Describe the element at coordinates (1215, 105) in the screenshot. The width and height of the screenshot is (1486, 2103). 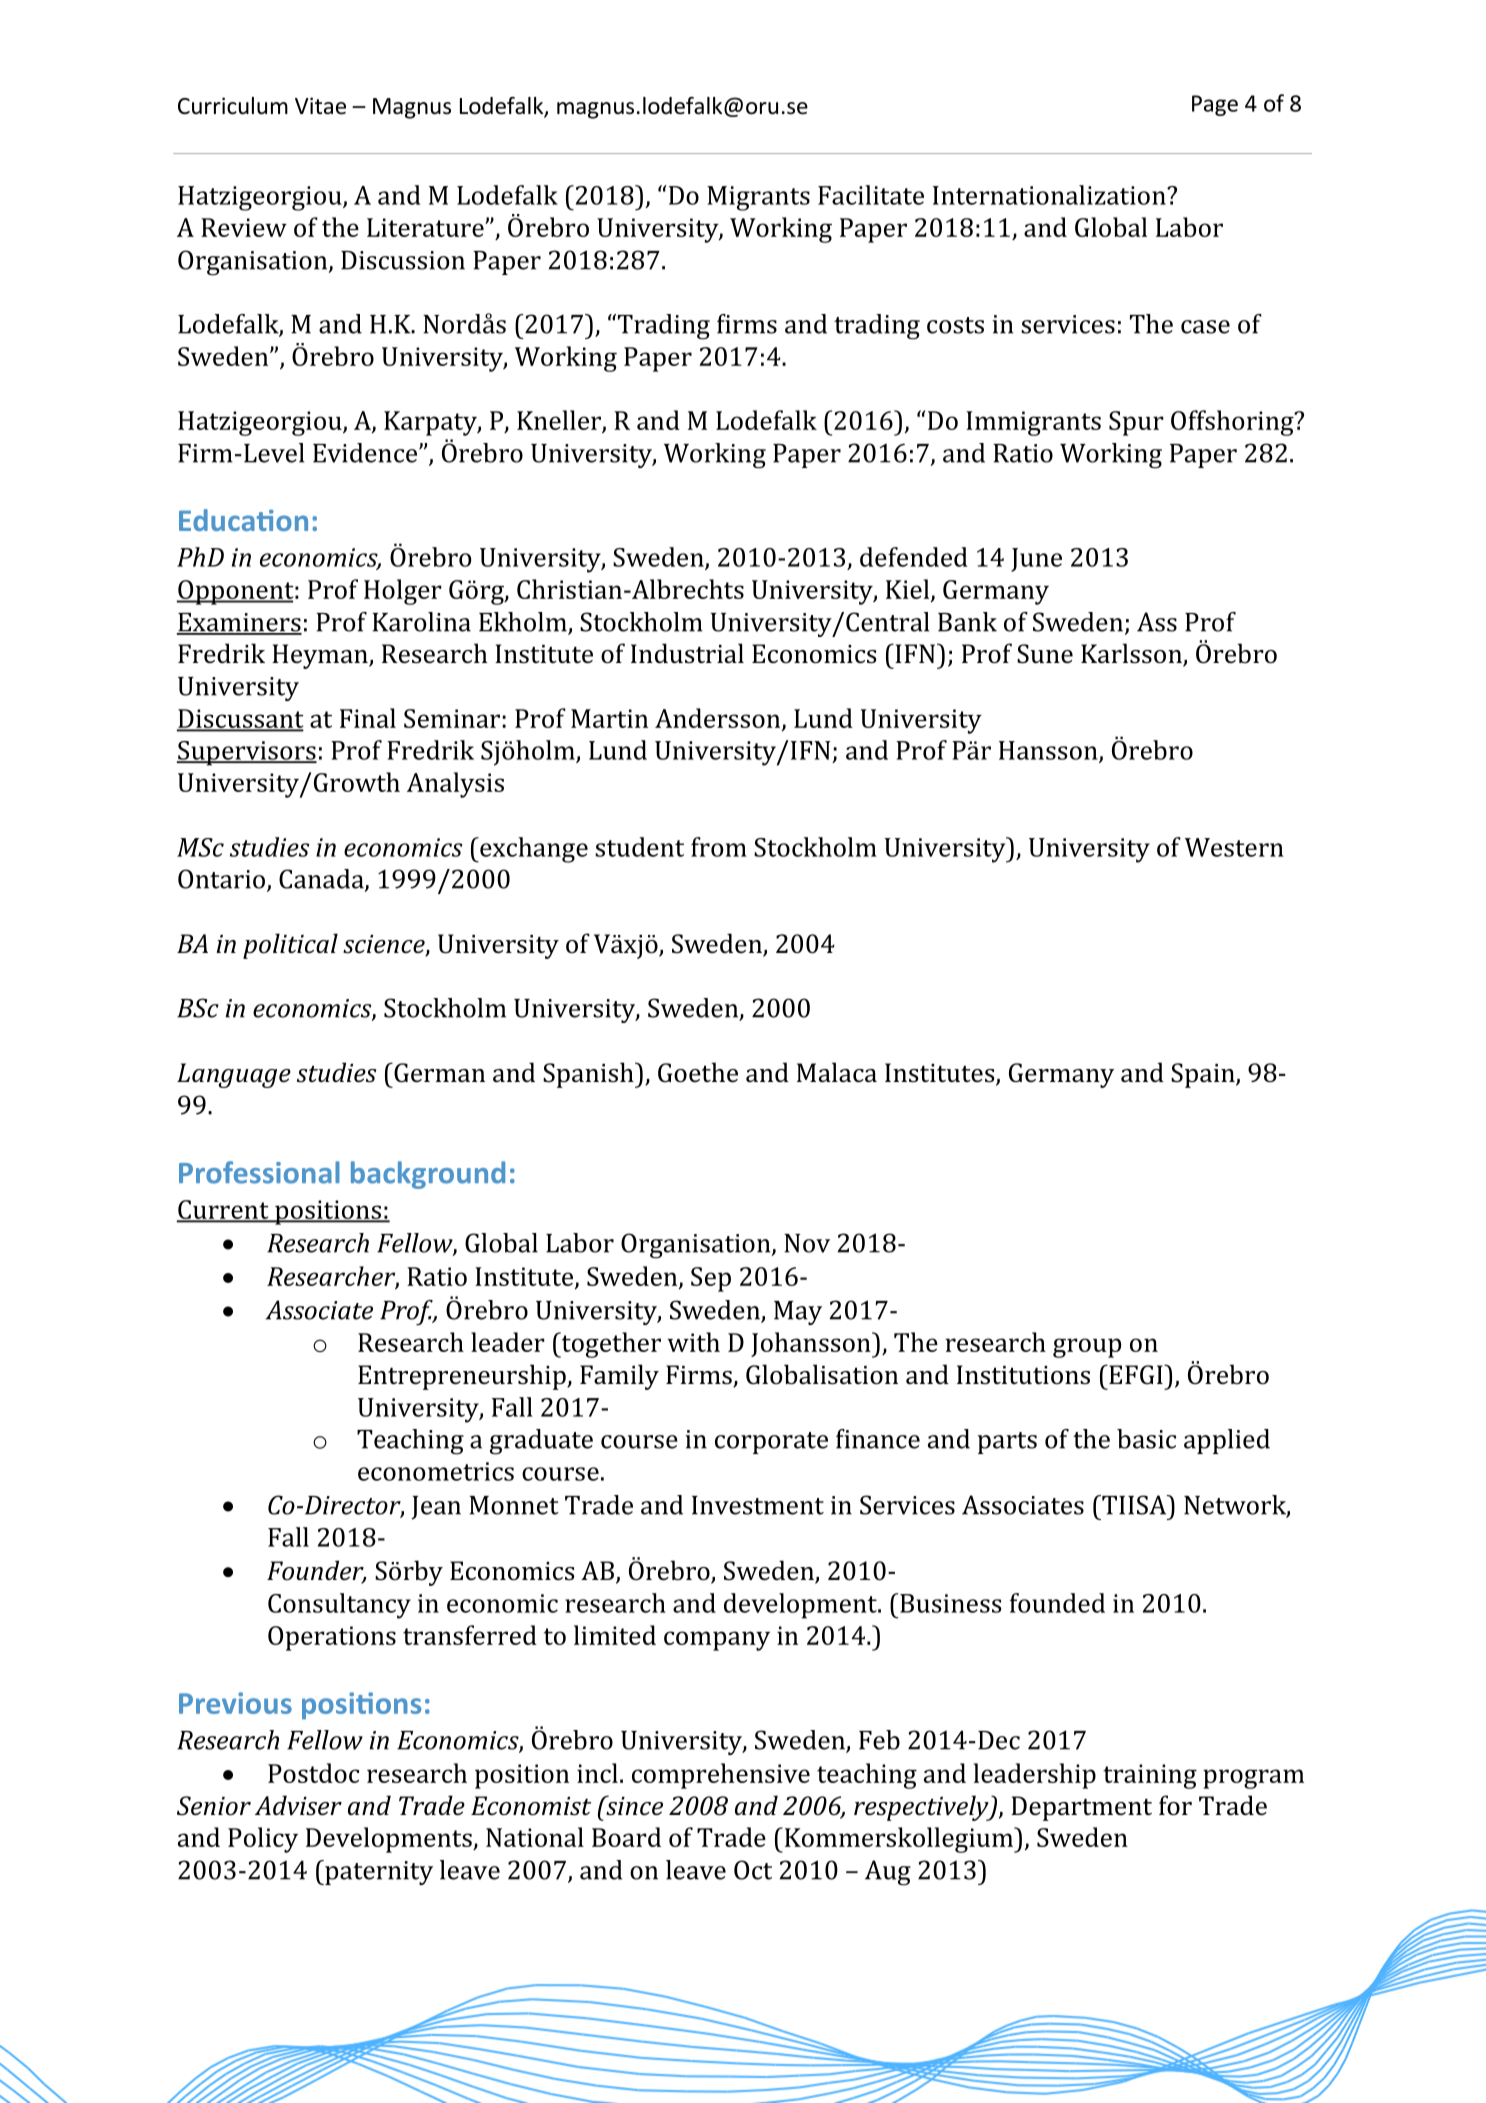
I see `Page` at that location.
